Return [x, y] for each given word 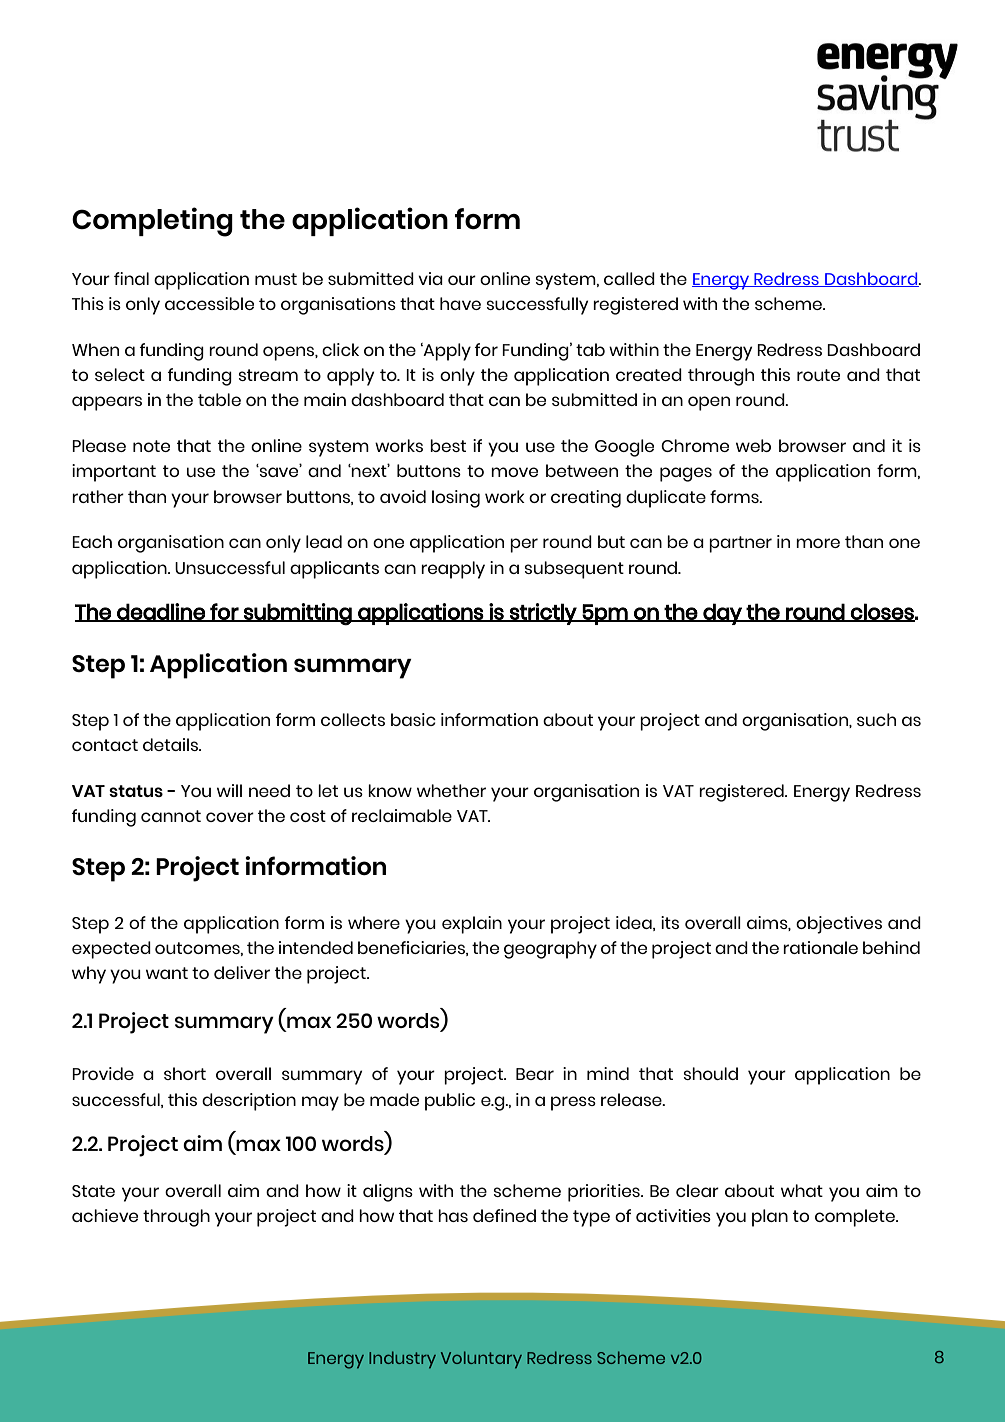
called [629, 278]
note [151, 446]
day [722, 614]
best [448, 445]
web [753, 445]
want [167, 973]
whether [451, 790]
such [876, 719]
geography [550, 950]
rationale [820, 947]
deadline [161, 612]
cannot [171, 816]
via [430, 278]
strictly [543, 614]
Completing [152, 222]
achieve [105, 1215]
